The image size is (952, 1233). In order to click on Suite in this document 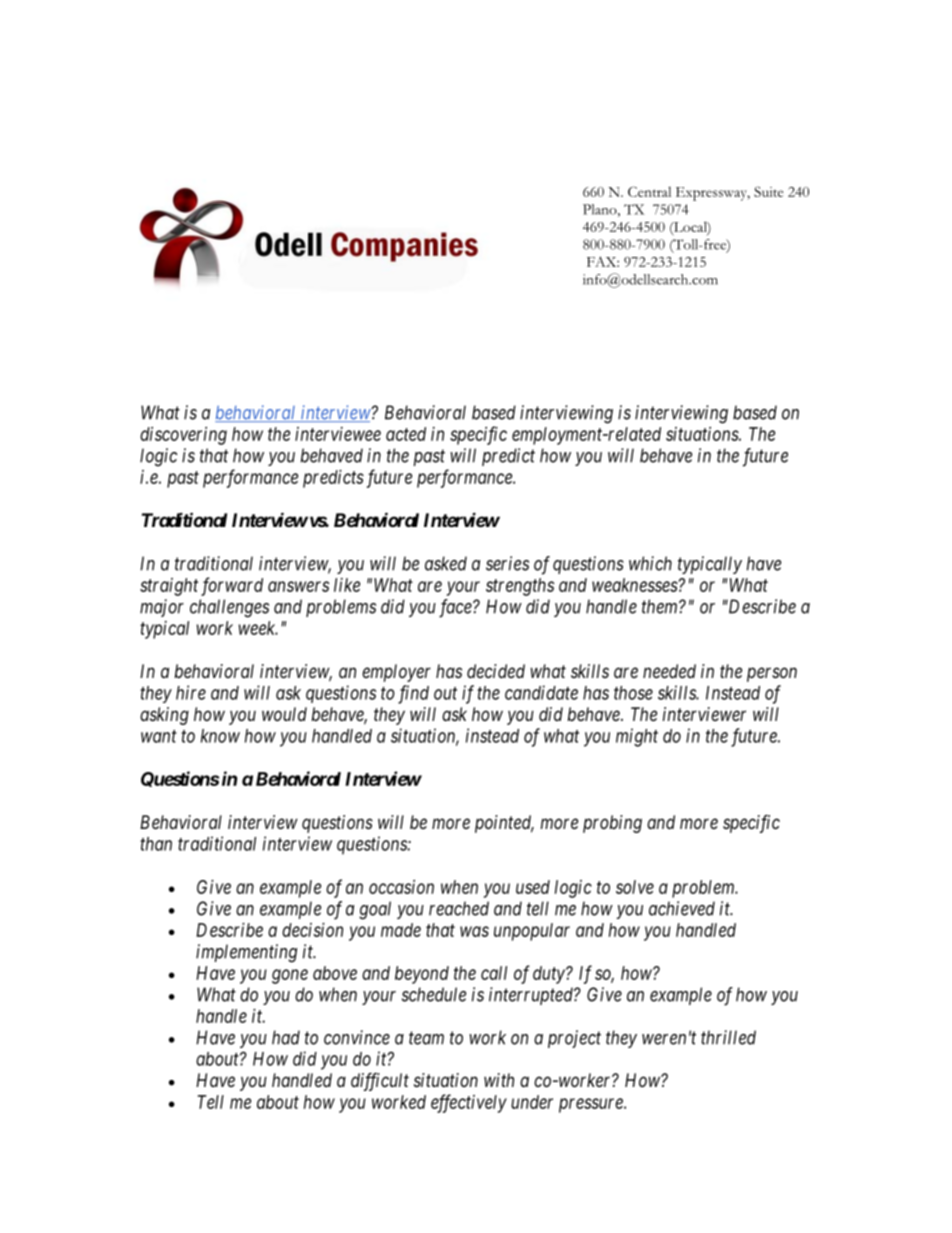, I will do `click(768, 191)`.
